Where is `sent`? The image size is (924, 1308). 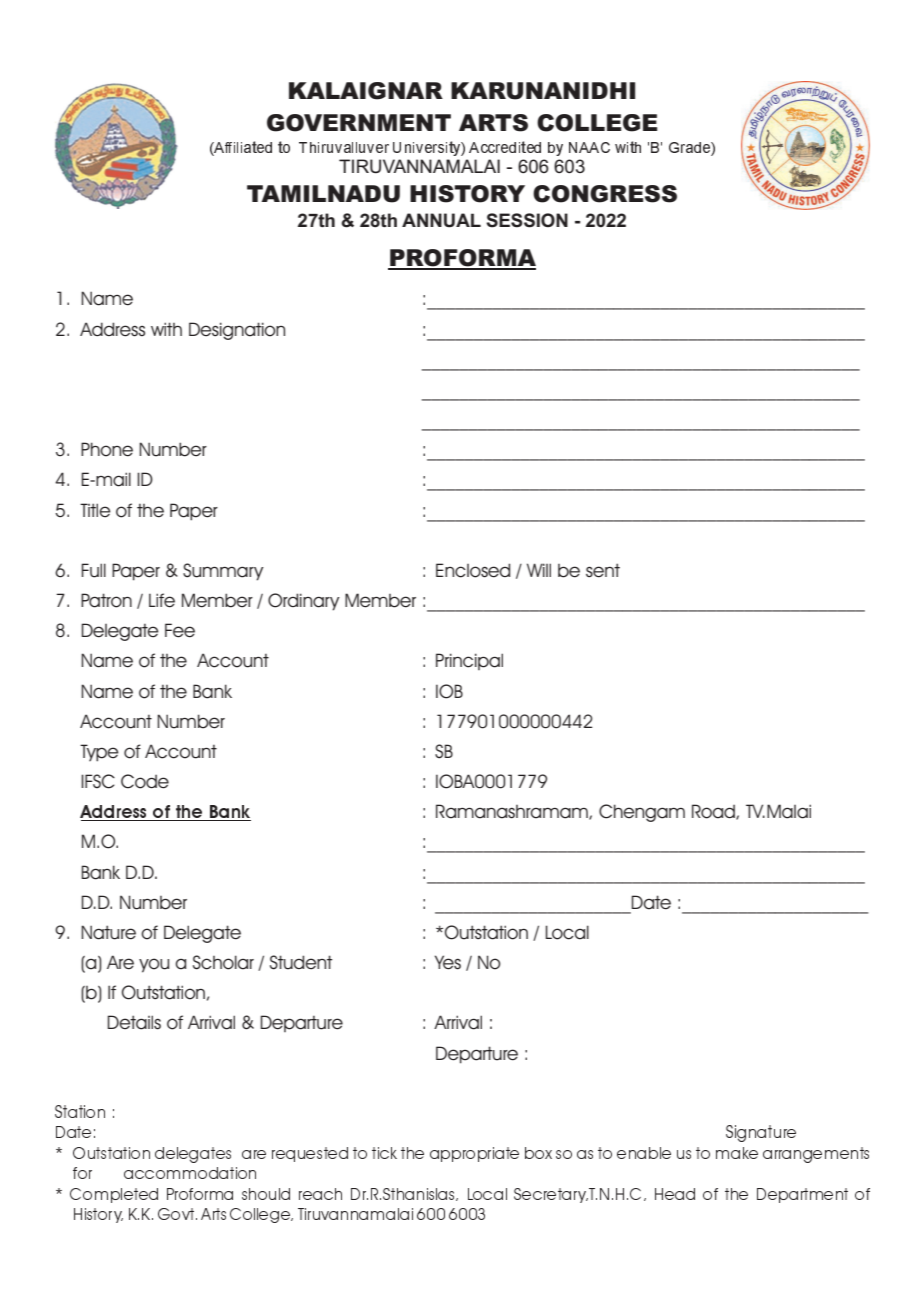 sent is located at coordinates (603, 570).
